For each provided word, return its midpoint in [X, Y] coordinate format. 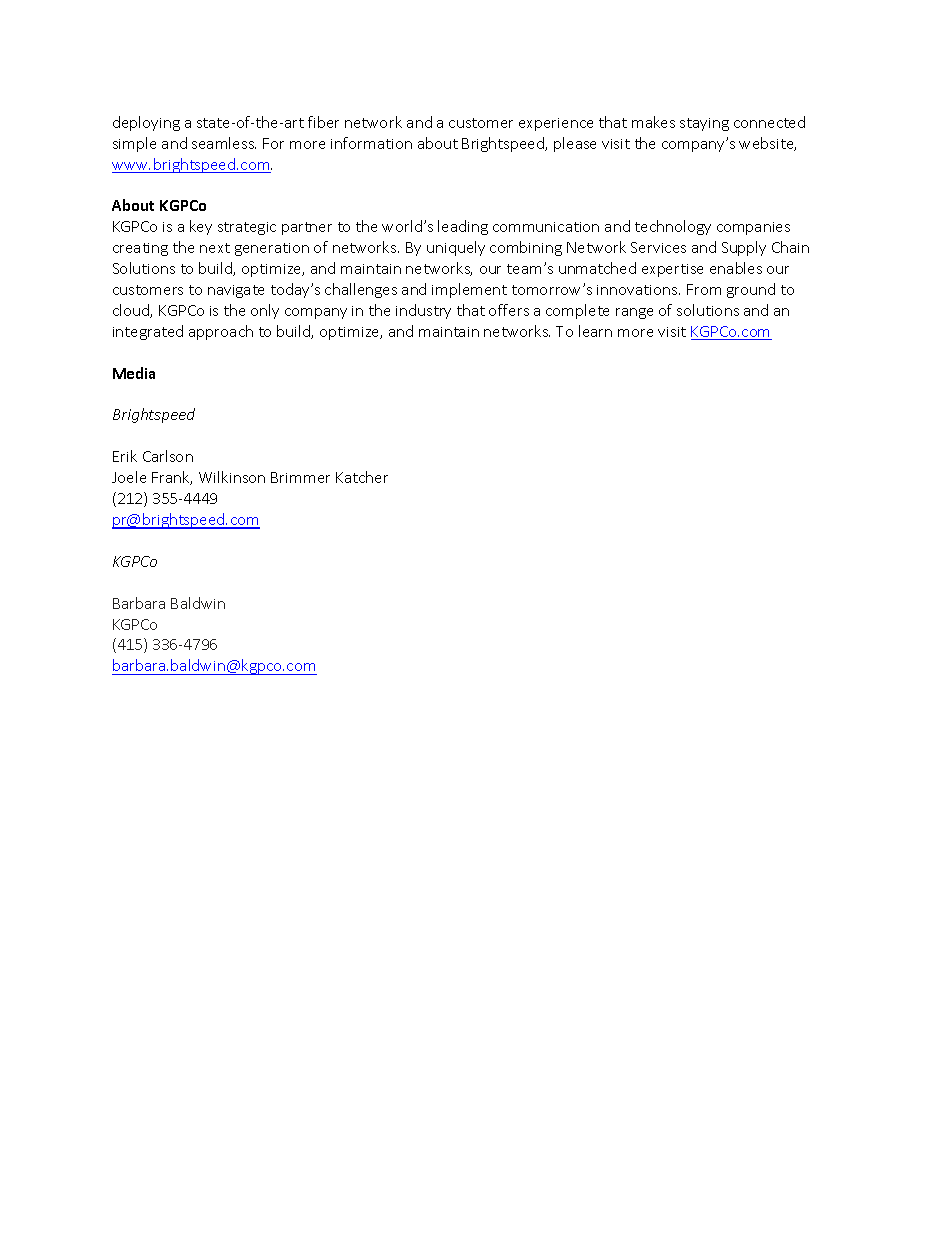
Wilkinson [232, 477]
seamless [224, 143]
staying [704, 124]
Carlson [168, 456]
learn [595, 331]
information [371, 143]
